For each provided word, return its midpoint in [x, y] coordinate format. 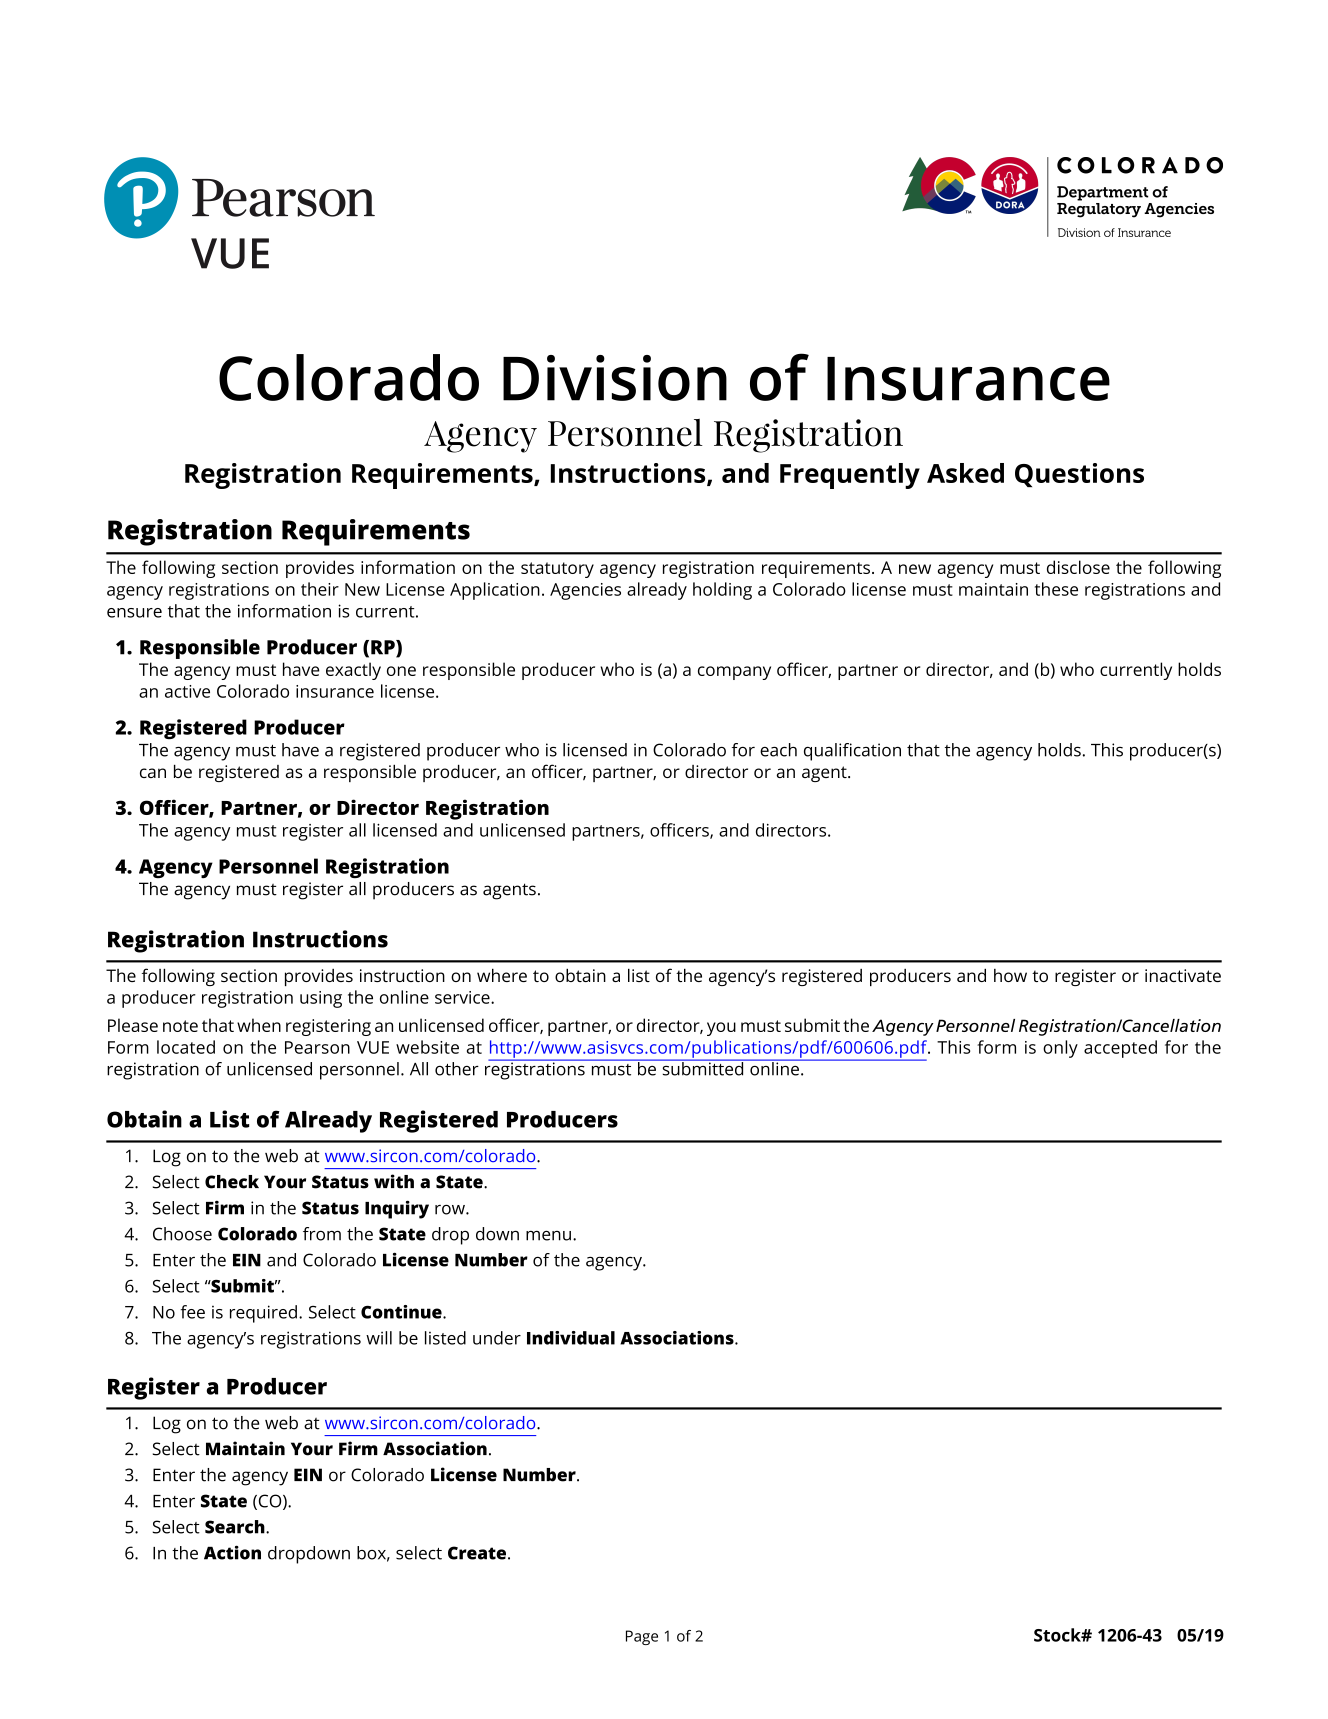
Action [232, 1552]
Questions [1079, 475]
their [320, 589]
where [502, 975]
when [259, 1025]
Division [615, 378]
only [1060, 1049]
